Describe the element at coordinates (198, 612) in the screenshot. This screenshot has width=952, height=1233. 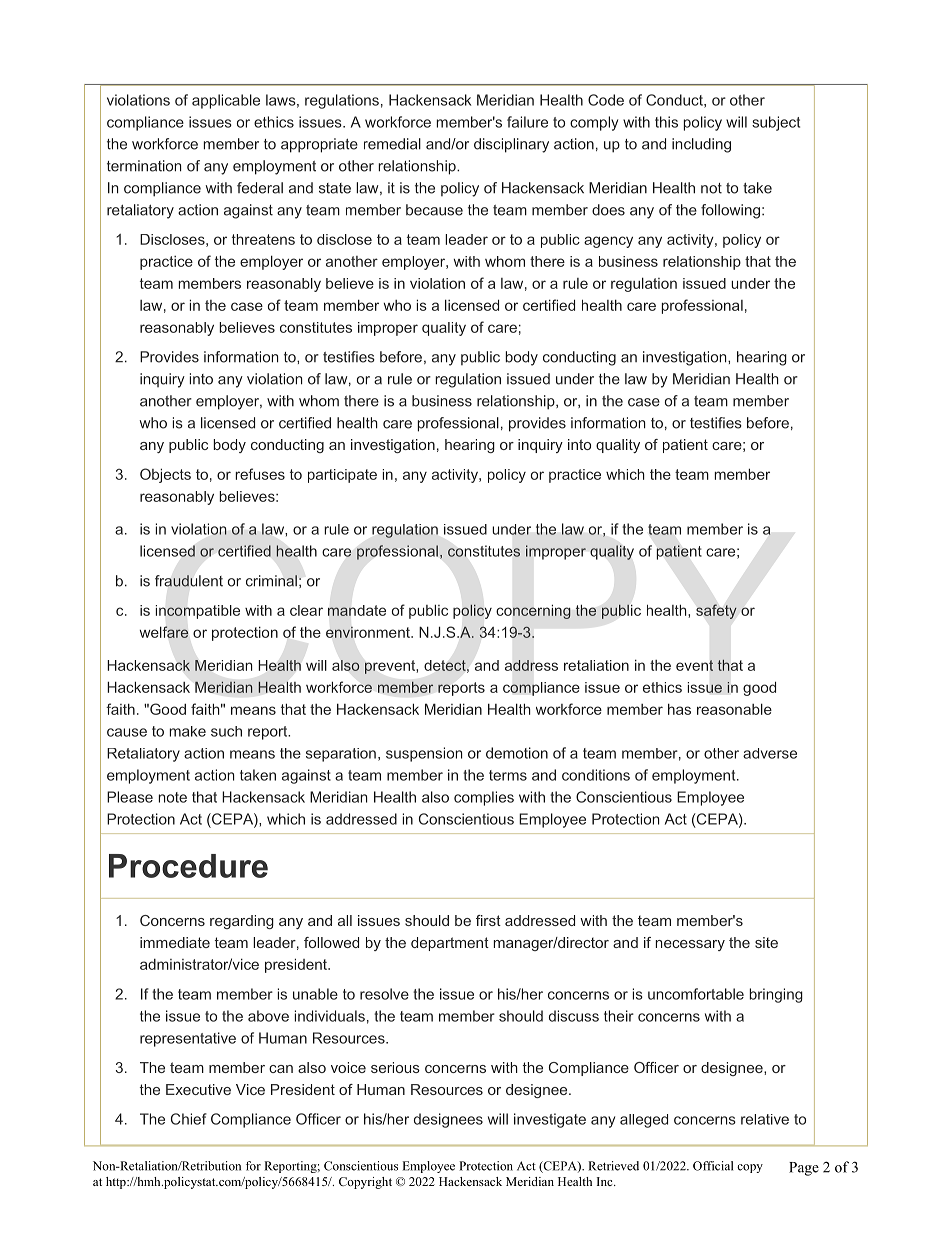
I see `incompatible` at that location.
